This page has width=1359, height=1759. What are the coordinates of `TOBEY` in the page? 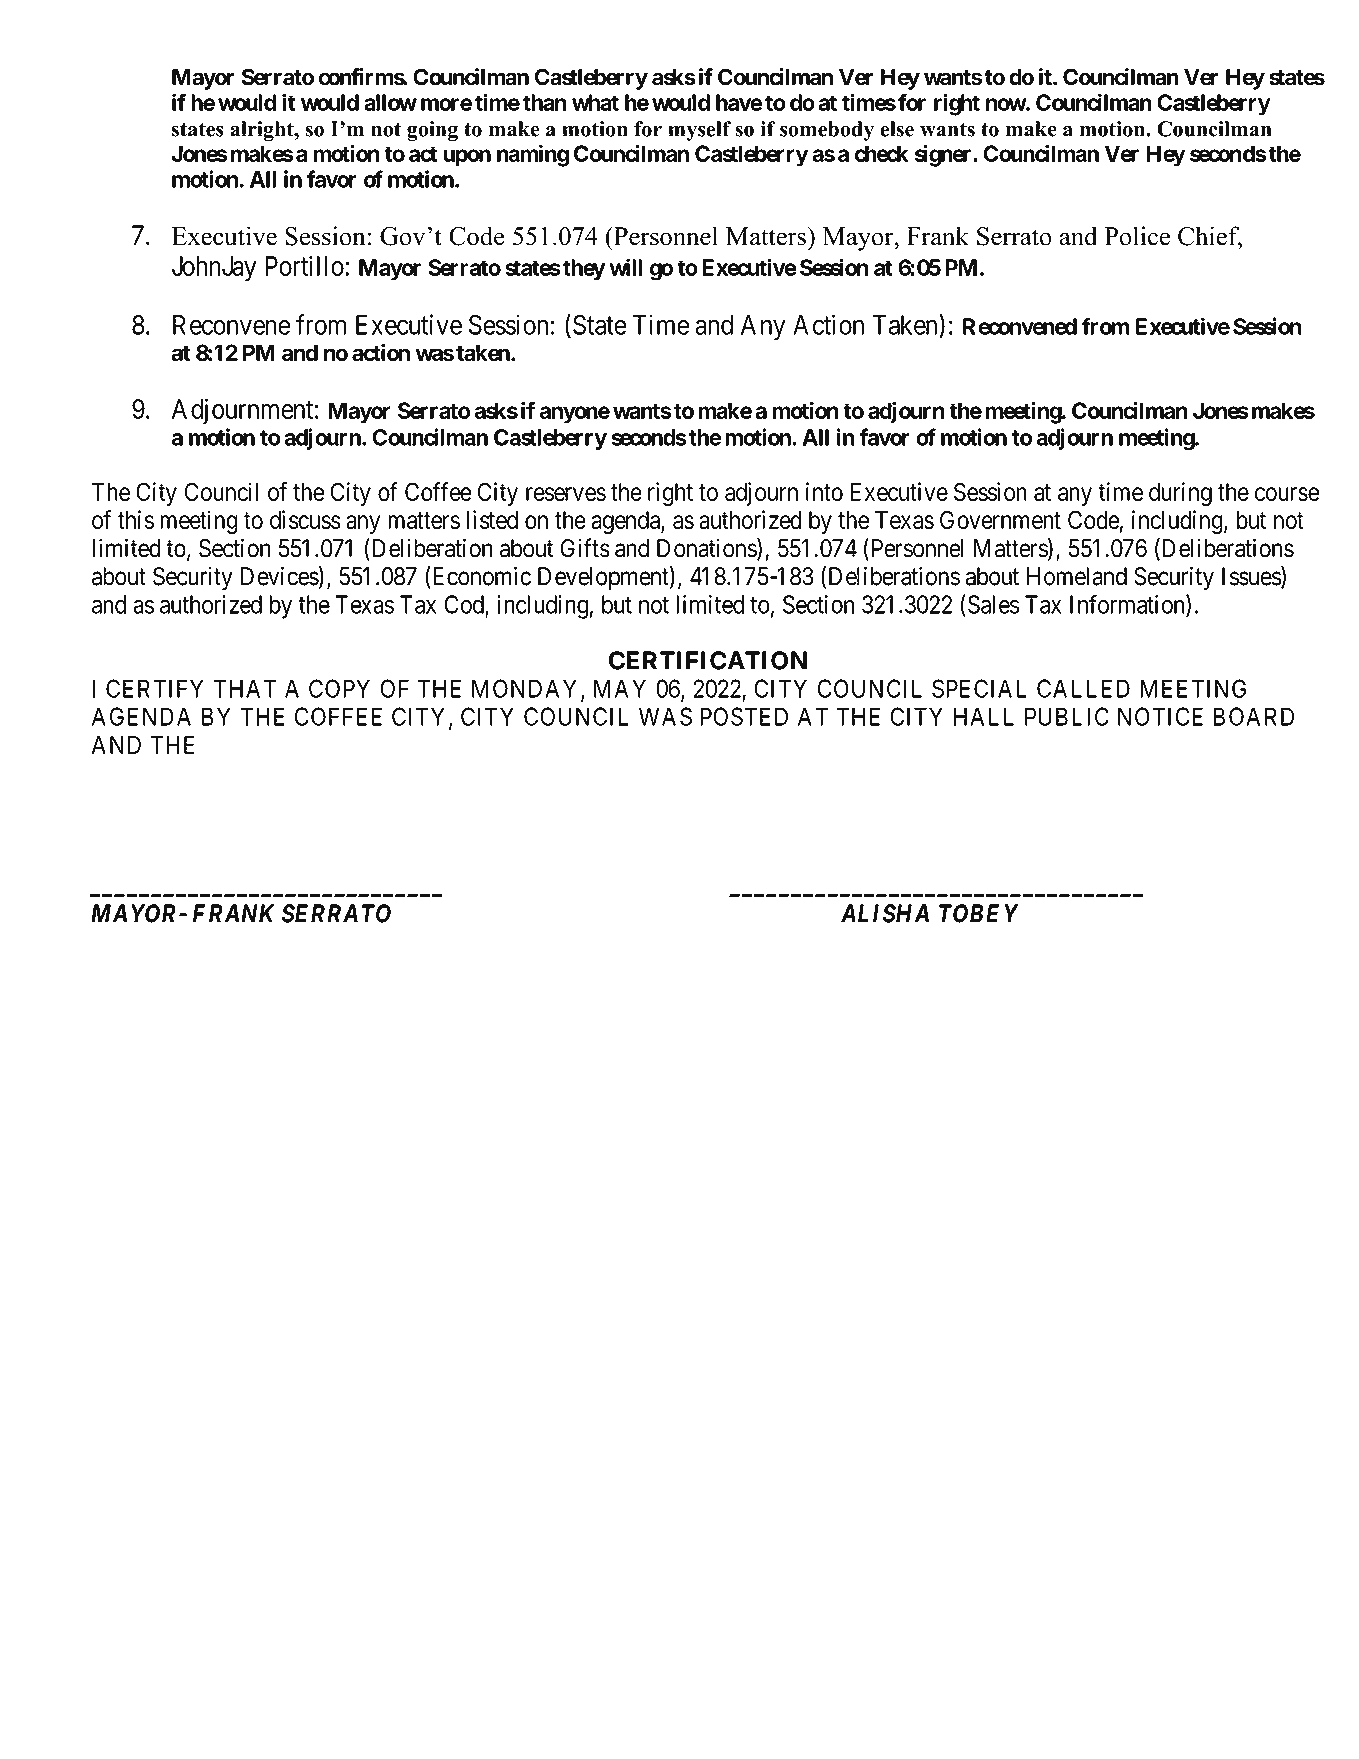 It's located at (979, 913).
